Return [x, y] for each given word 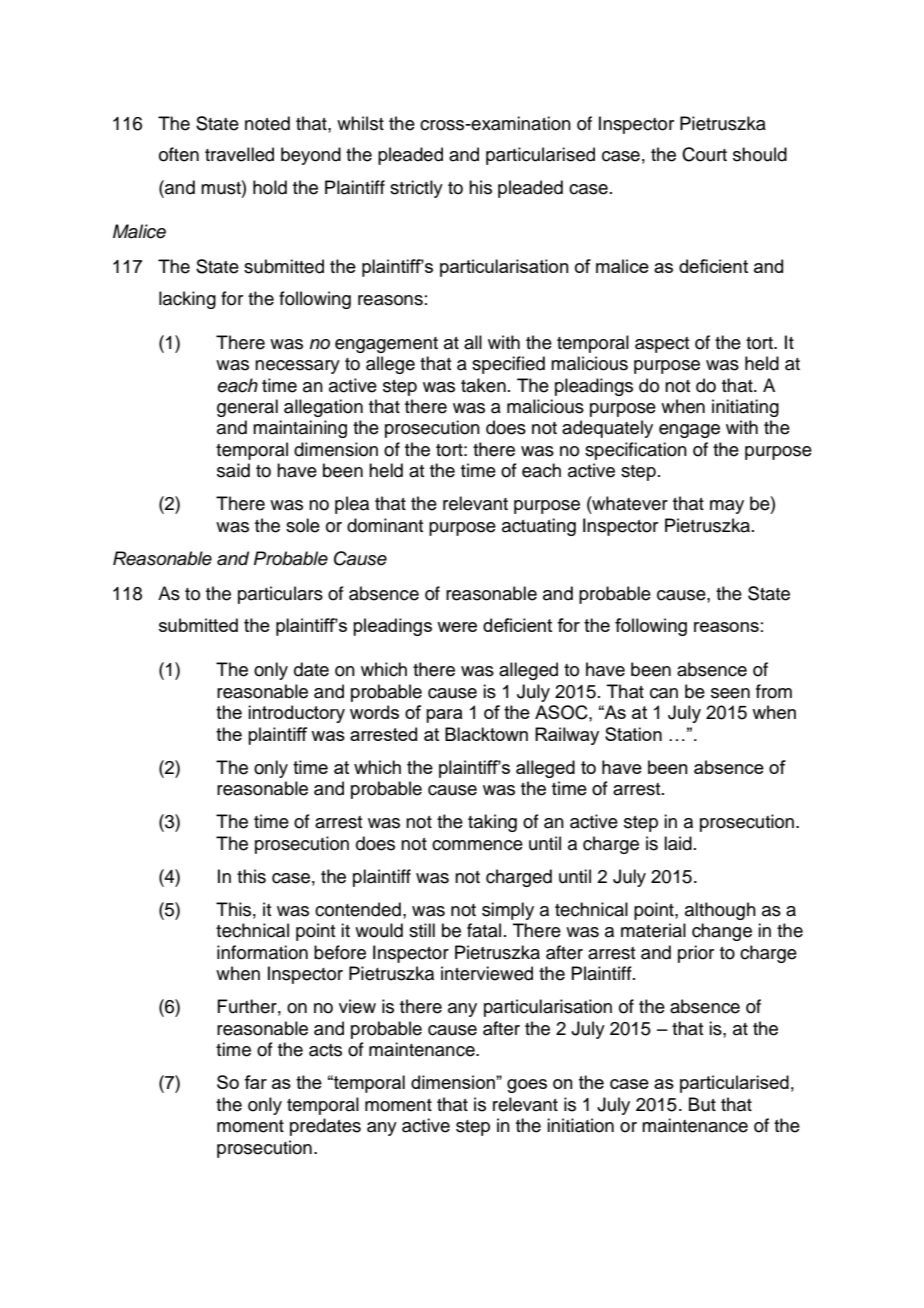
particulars [280, 595]
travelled [239, 154]
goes [527, 1086]
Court [704, 154]
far [255, 1082]
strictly [416, 189]
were [457, 627]
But [702, 1104]
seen [730, 693]
